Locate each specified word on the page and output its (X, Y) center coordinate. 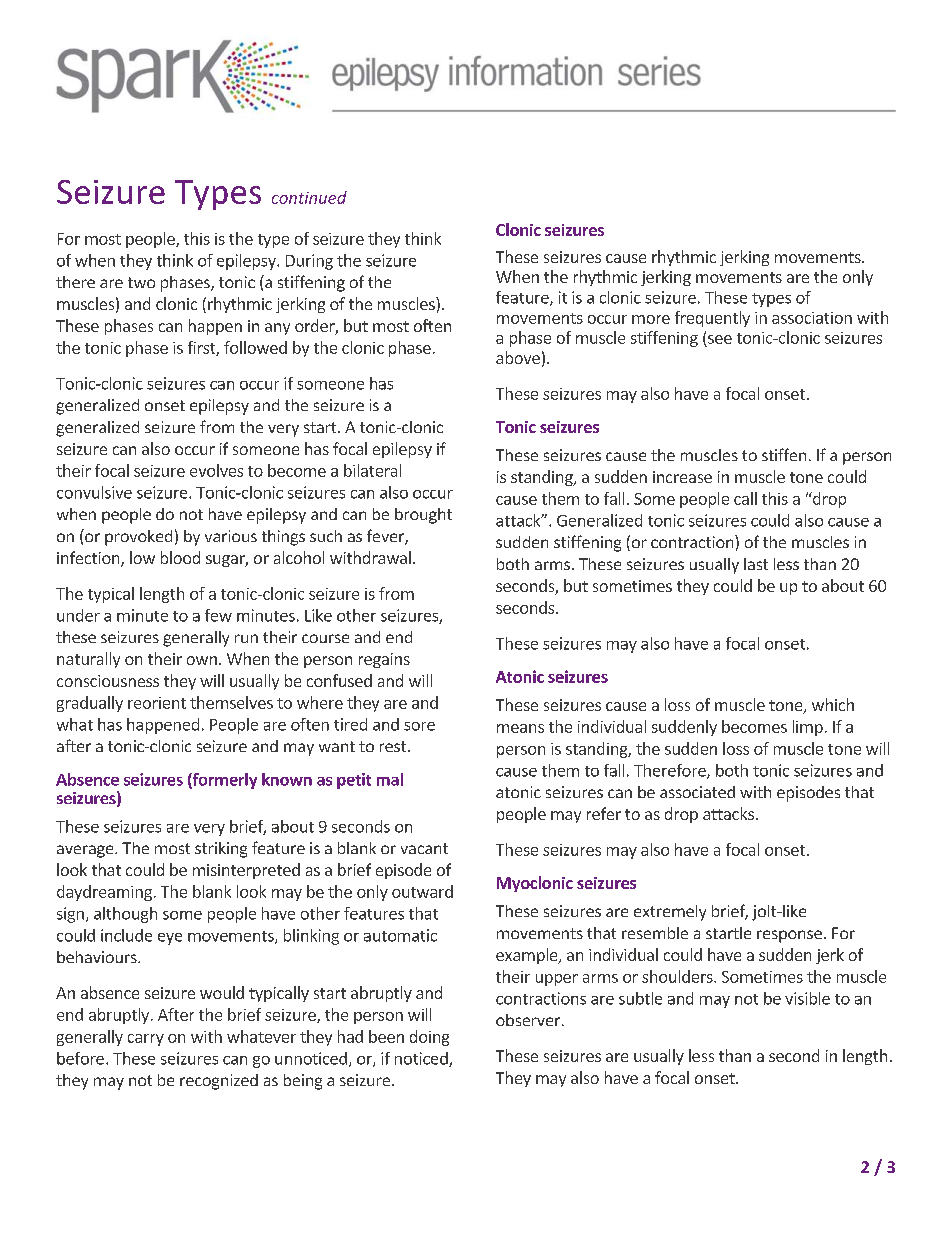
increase (682, 477)
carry (146, 1040)
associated (697, 792)
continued (309, 197)
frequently (712, 319)
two (141, 282)
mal (390, 779)
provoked (138, 538)
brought (423, 516)
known (287, 779)
